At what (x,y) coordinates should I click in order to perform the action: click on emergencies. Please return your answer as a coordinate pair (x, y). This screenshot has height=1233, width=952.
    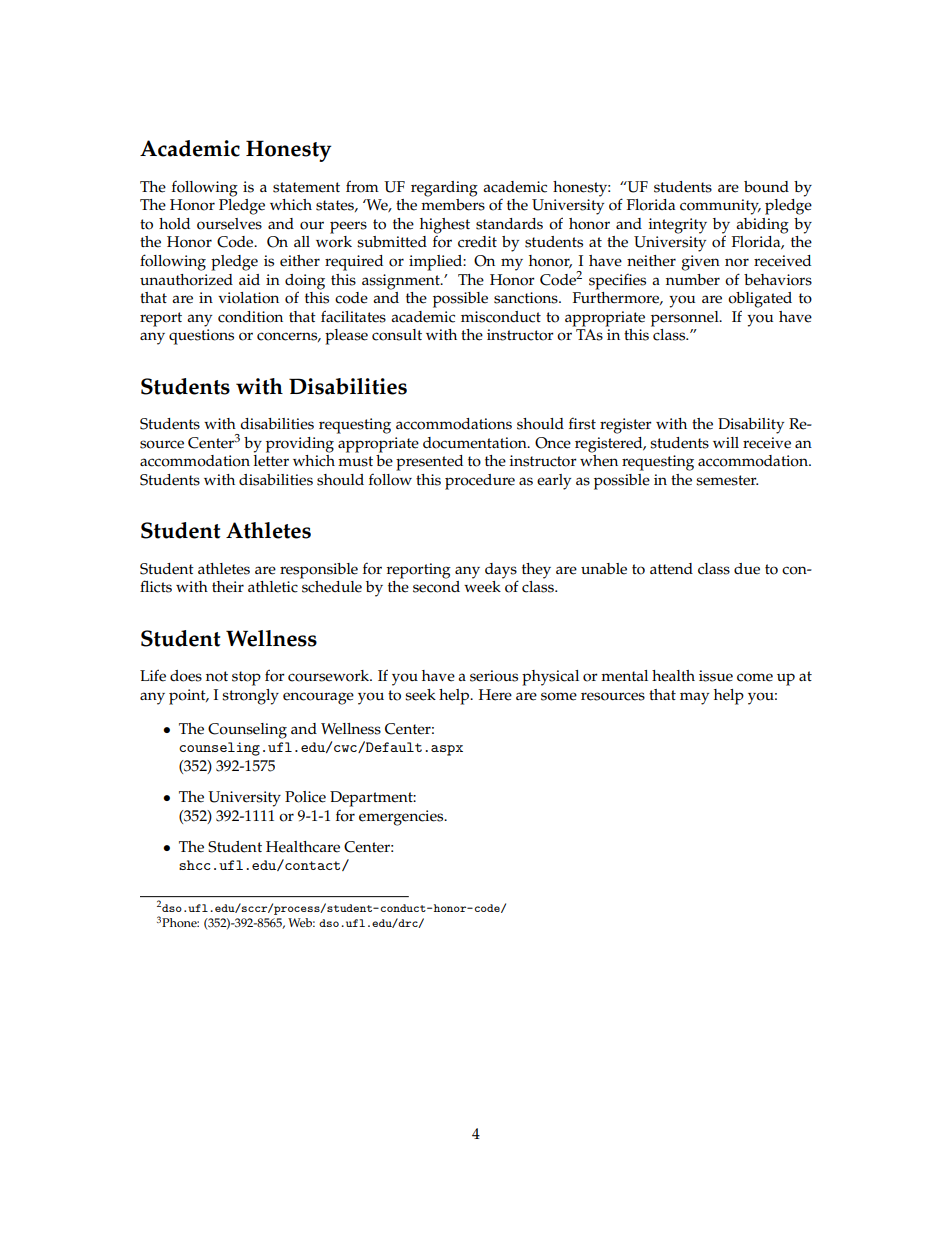
    Looking at the image, I should click on (402, 818).
